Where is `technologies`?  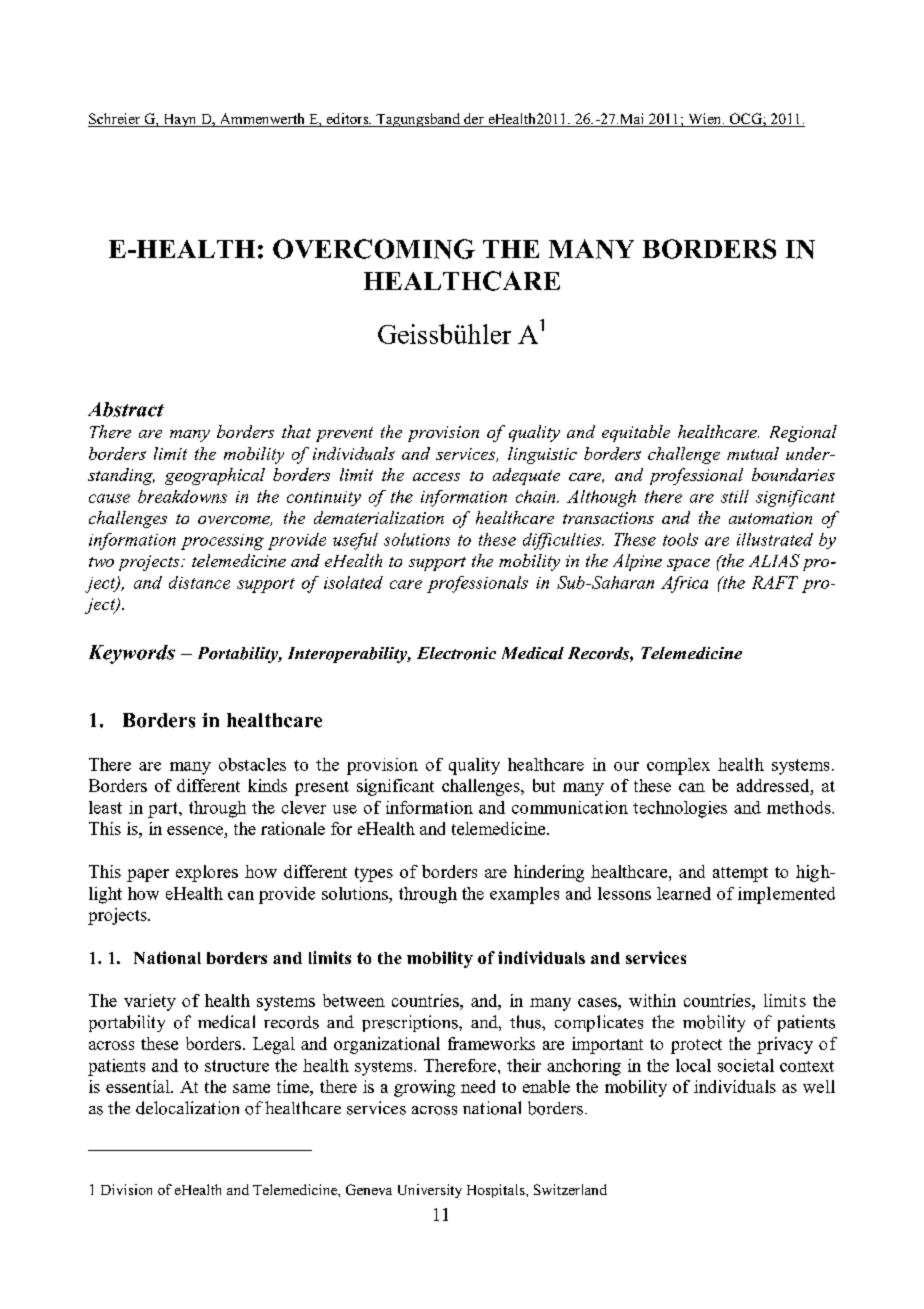 technologies is located at coordinates (680, 809).
